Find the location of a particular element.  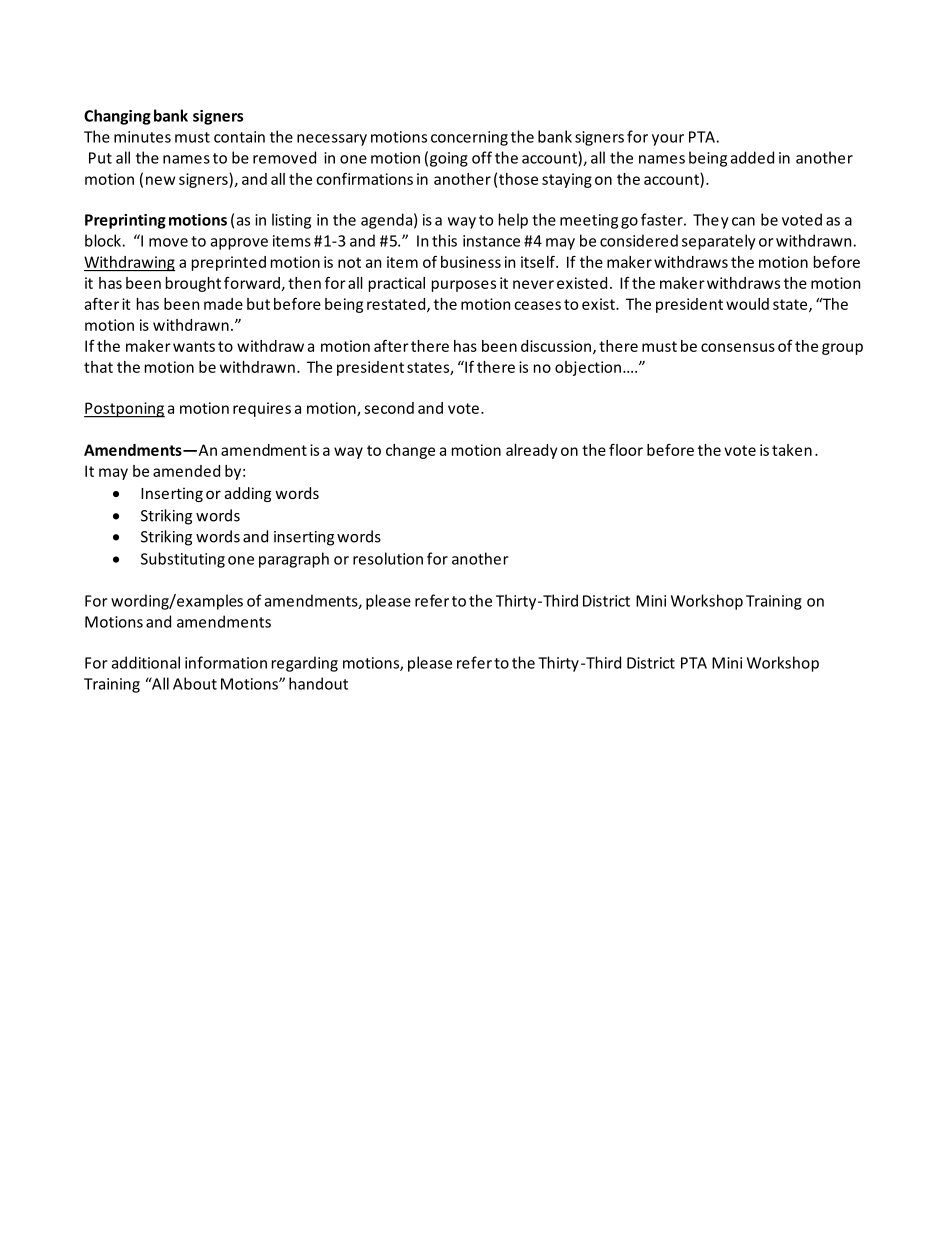

information is located at coordinates (226, 662).
